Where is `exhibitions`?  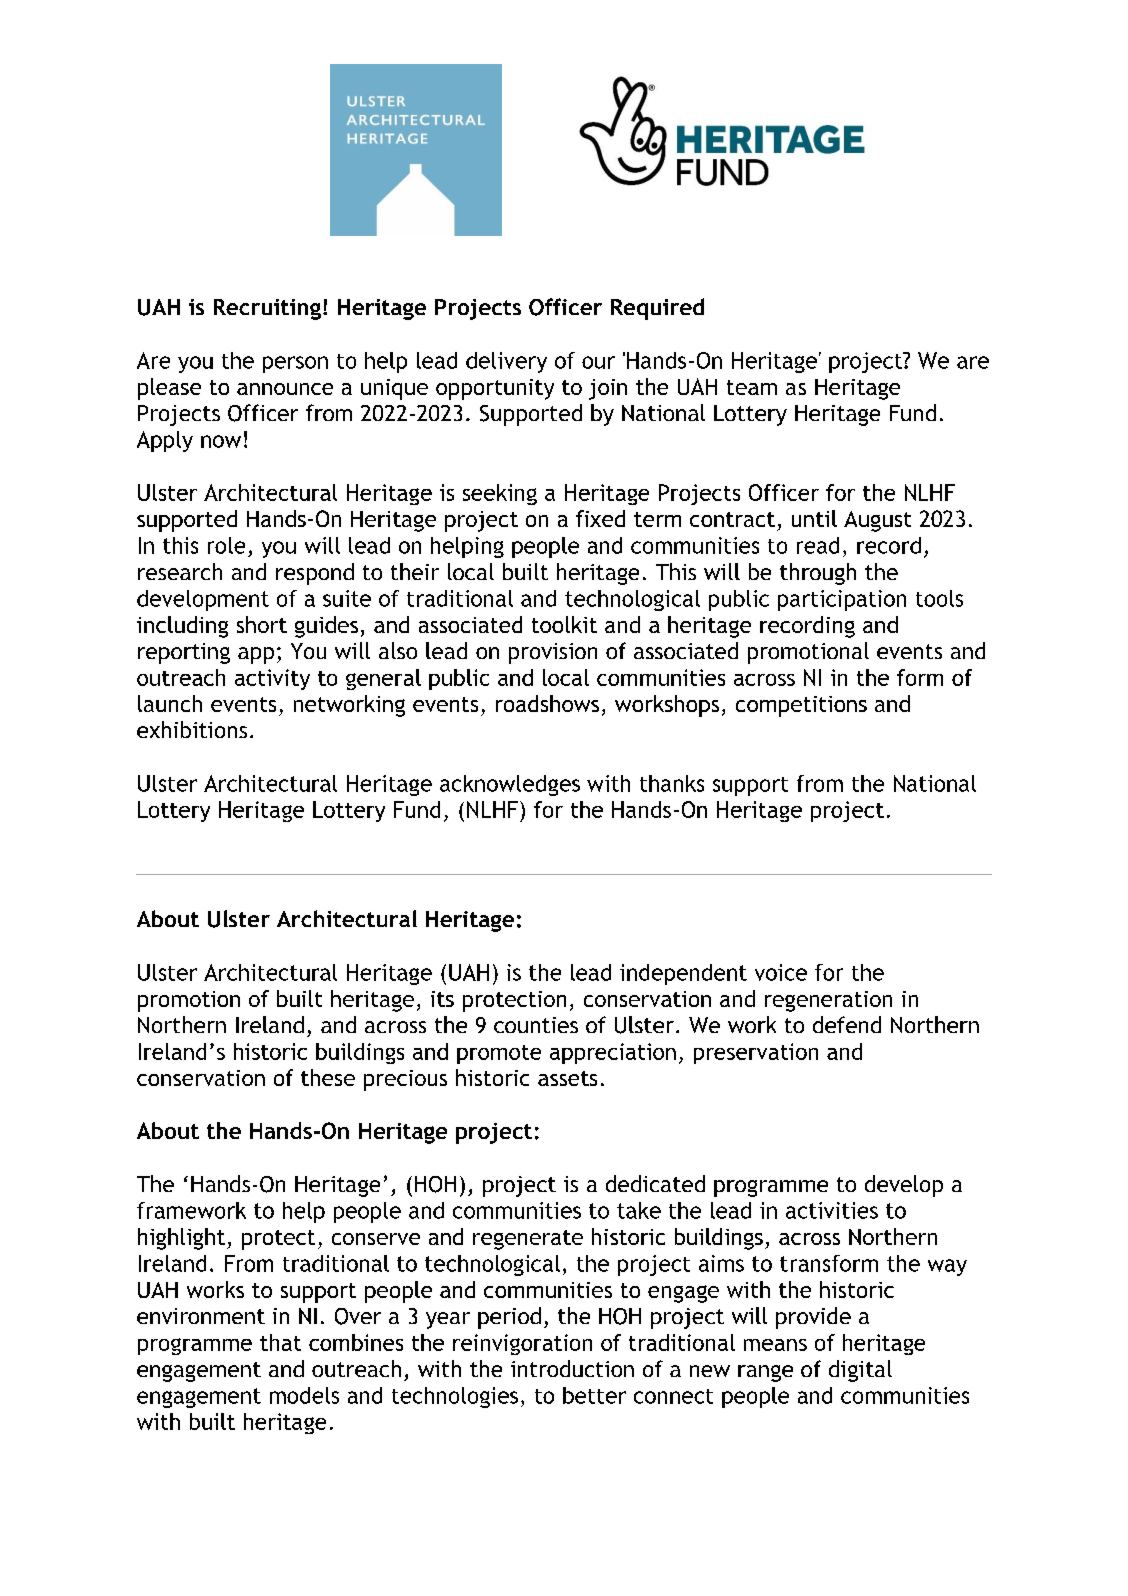 exhibitions is located at coordinates (192, 729).
